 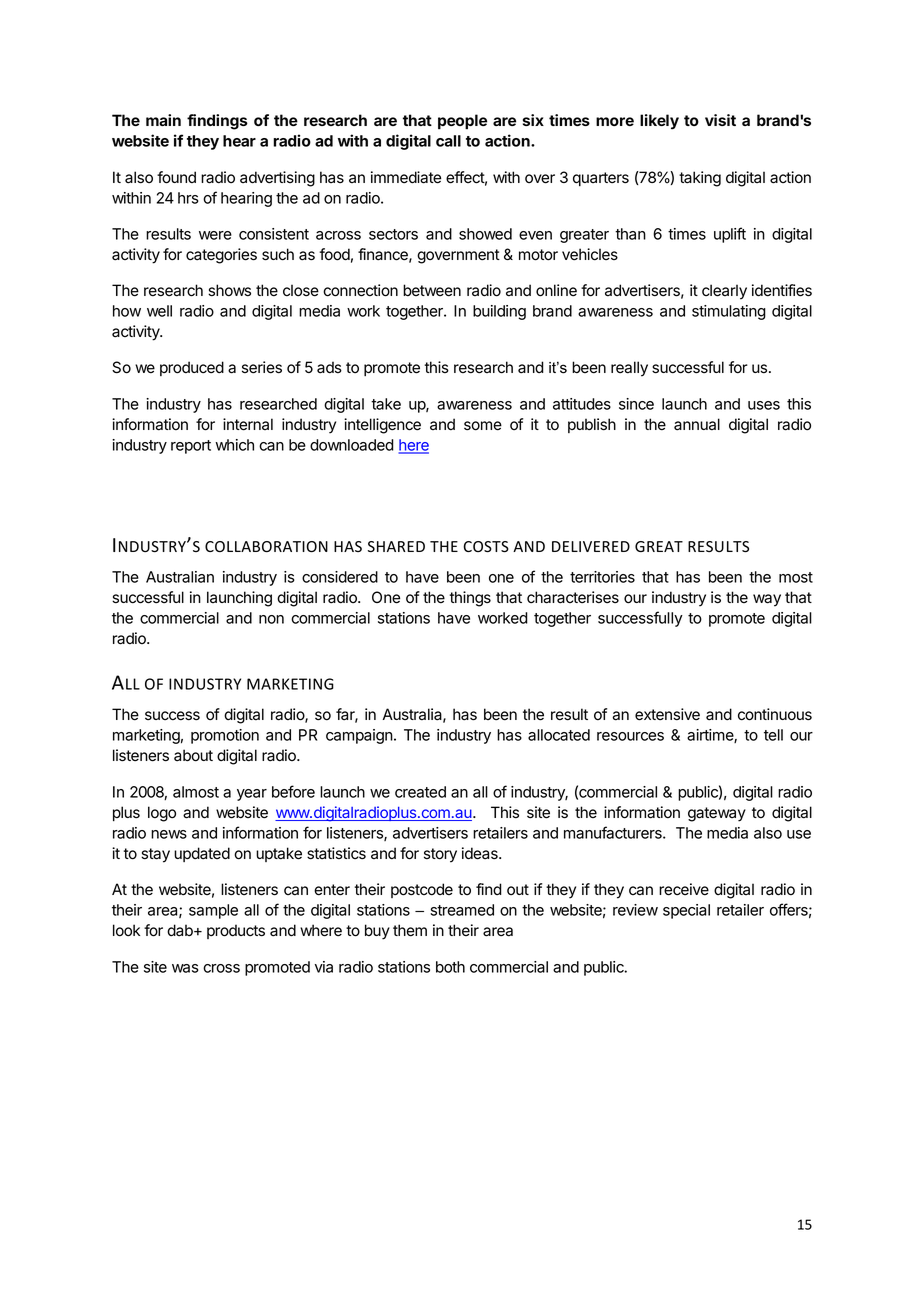 I want to click on internal, so click(x=248, y=424).
